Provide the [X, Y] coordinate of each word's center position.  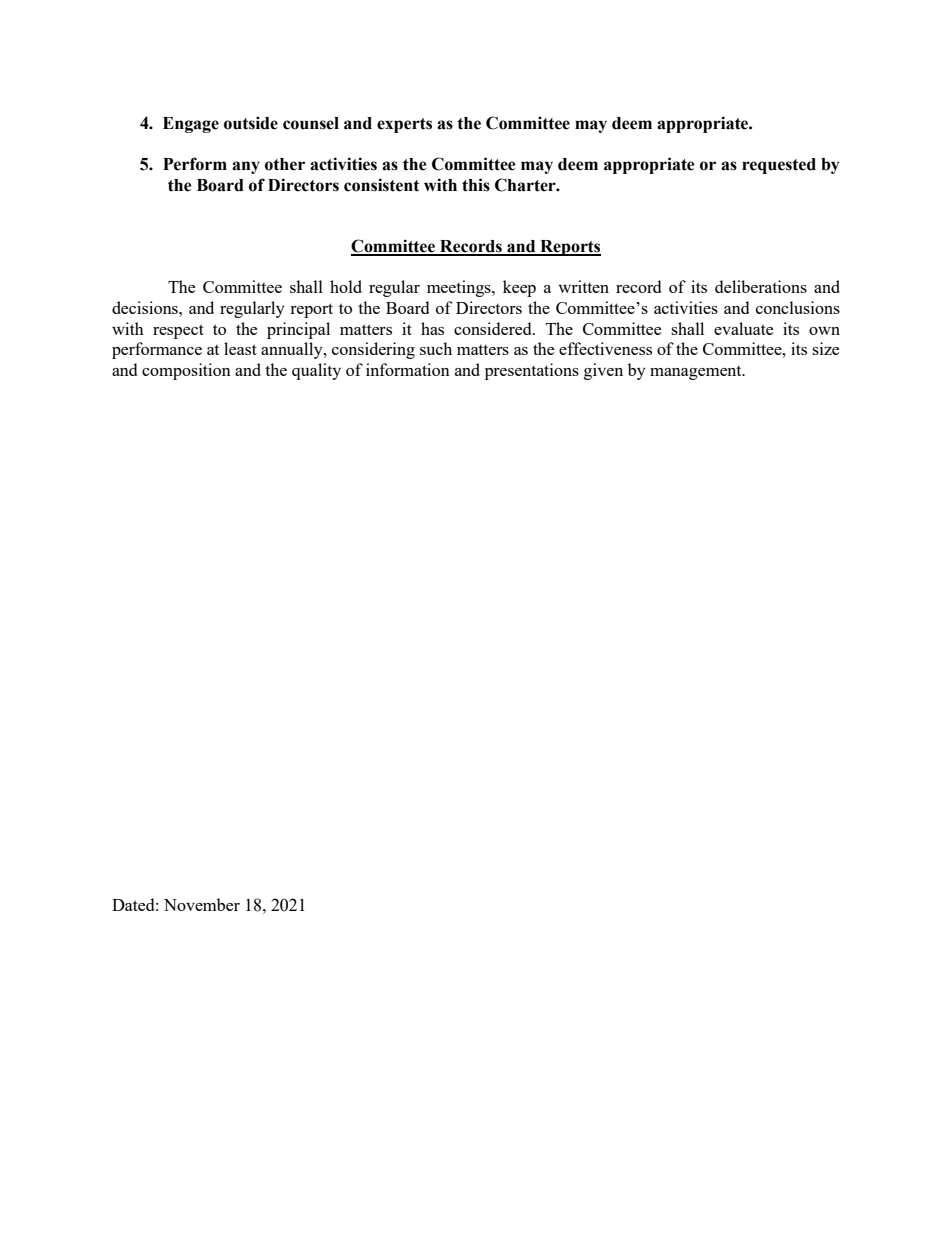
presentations [532, 371]
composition [186, 371]
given [603, 371]
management [697, 373]
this [476, 185]
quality [316, 371]
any [246, 167]
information [408, 369]
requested [779, 166]
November [202, 904]
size [825, 348]
